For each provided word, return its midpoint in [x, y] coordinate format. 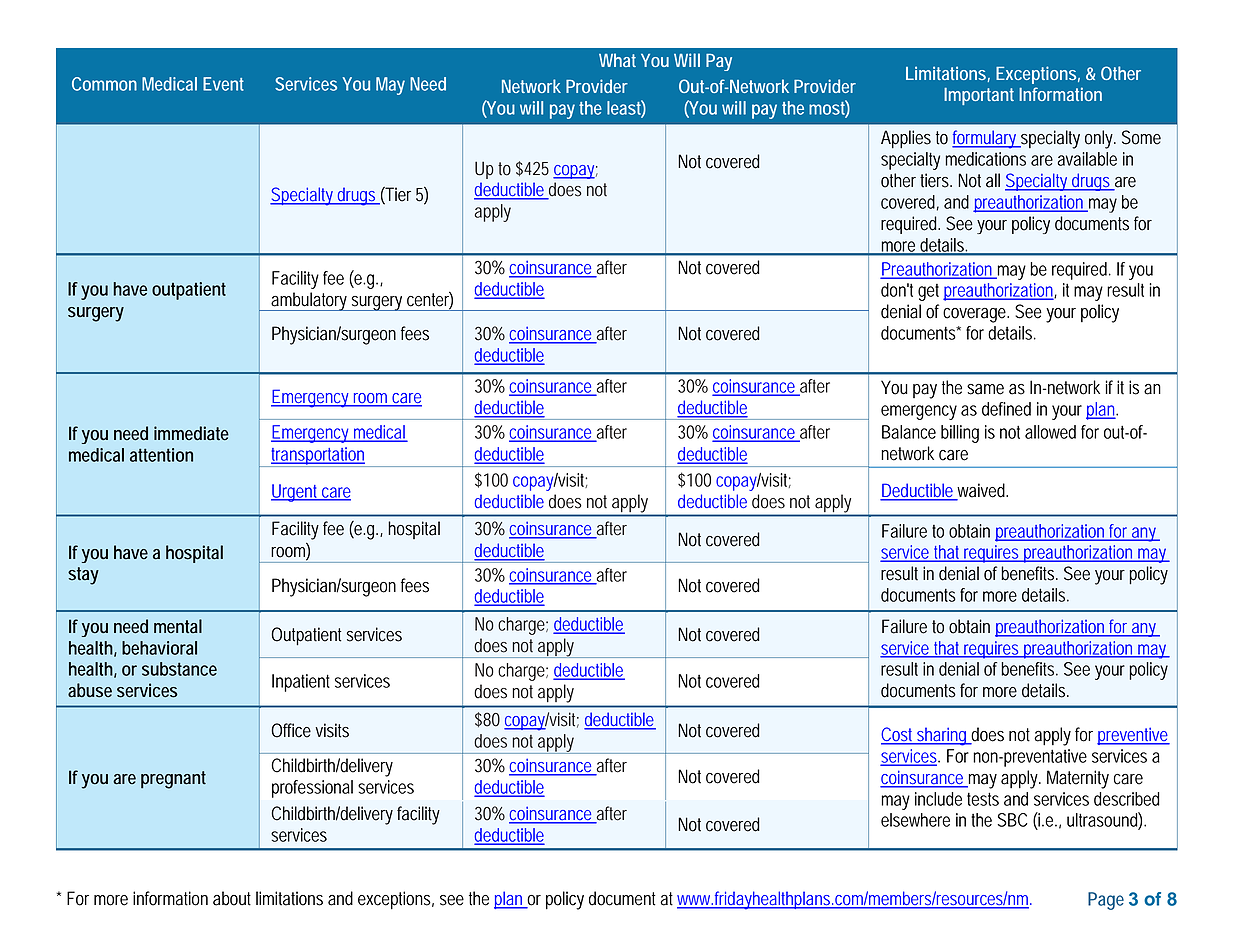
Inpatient [301, 683]
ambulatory [309, 301]
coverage [975, 315]
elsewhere [915, 820]
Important [979, 96]
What [617, 60]
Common [104, 84]
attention [161, 455]
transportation [318, 457]
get [928, 292]
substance [179, 669]
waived [981, 491]
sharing [942, 736]
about [232, 898]
